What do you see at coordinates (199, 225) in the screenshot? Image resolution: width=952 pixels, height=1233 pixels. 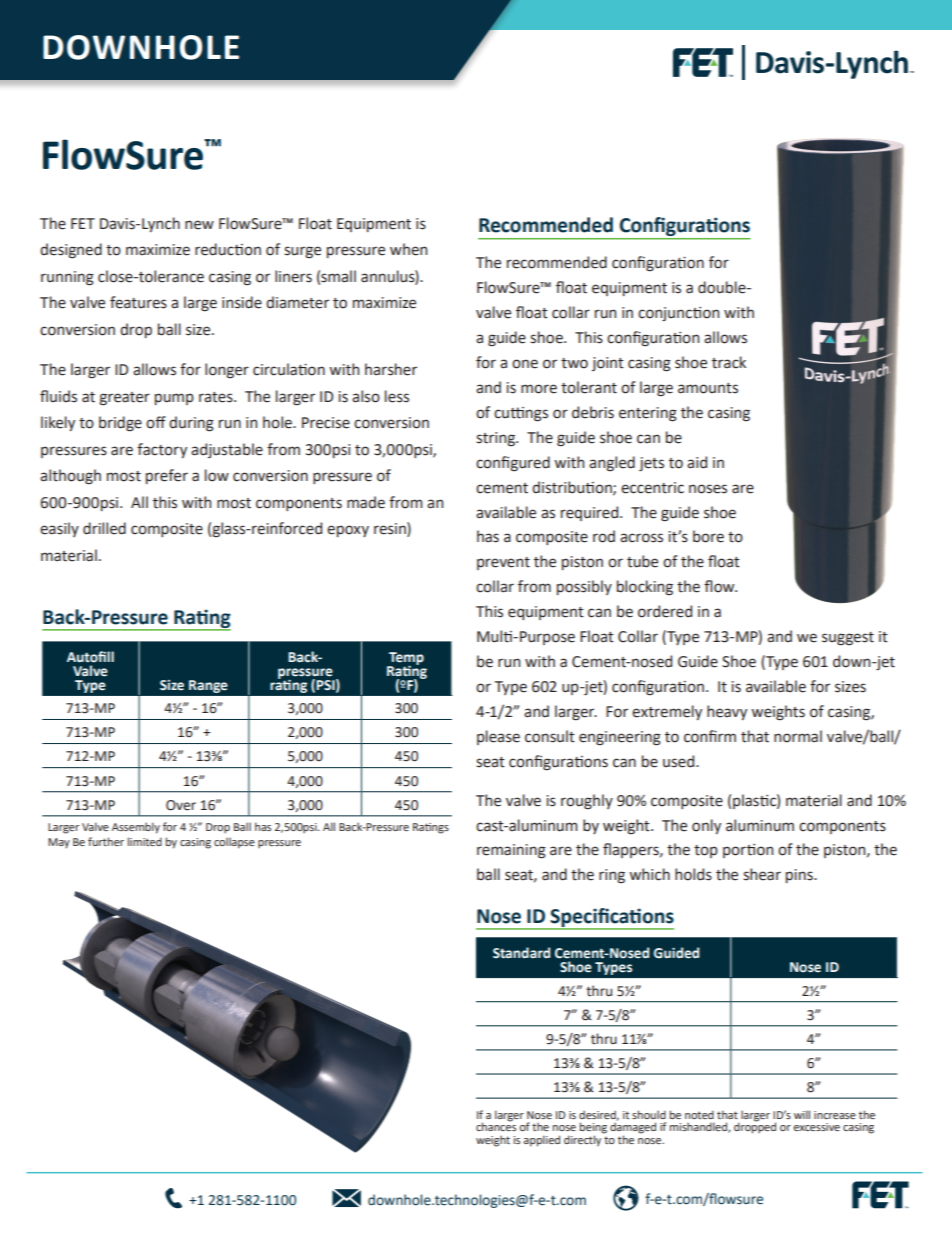 I see `new` at bounding box center [199, 225].
